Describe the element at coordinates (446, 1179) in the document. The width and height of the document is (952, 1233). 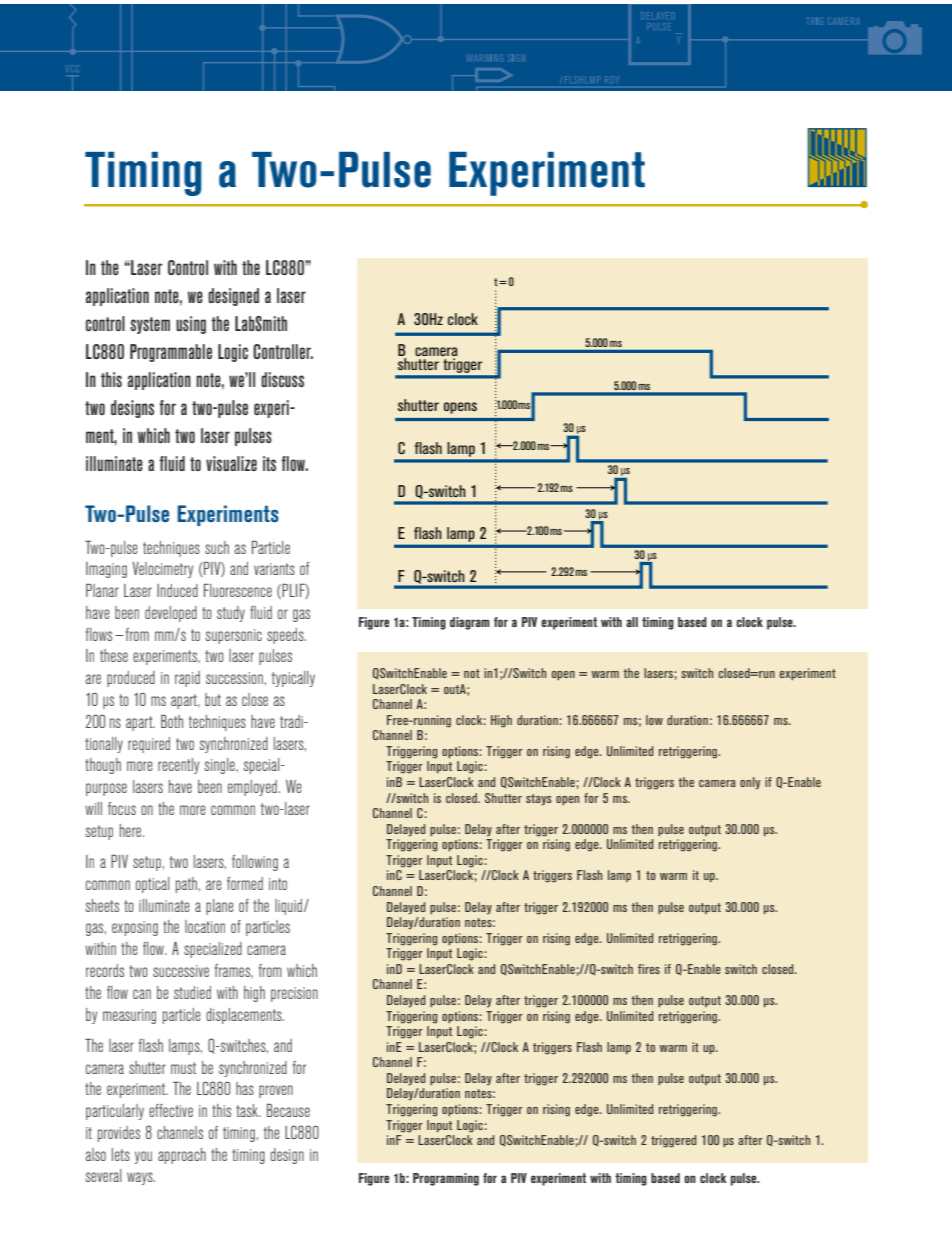
I see `Programming` at that location.
